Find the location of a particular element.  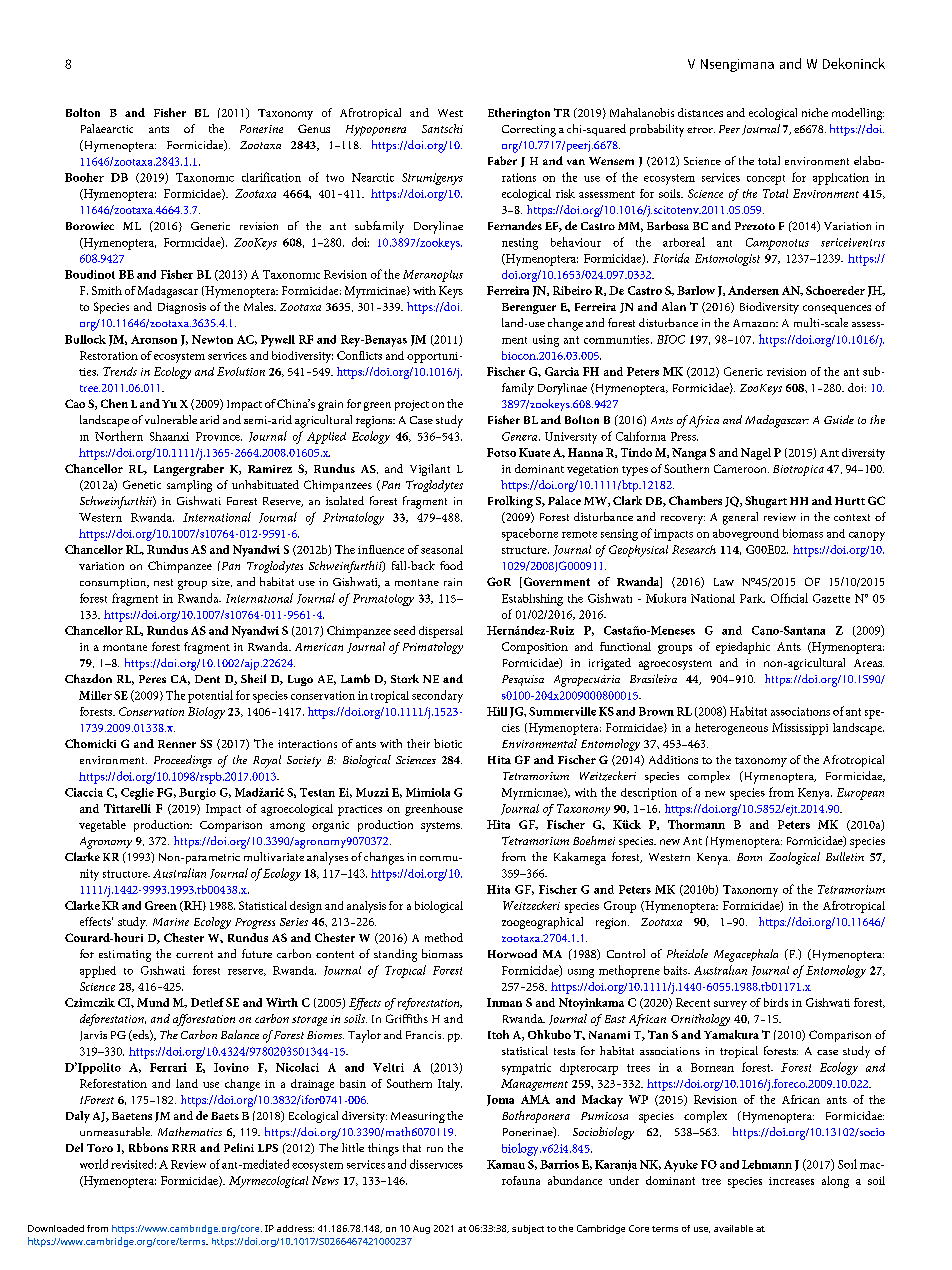

vulnerable is located at coordinates (171, 419).
